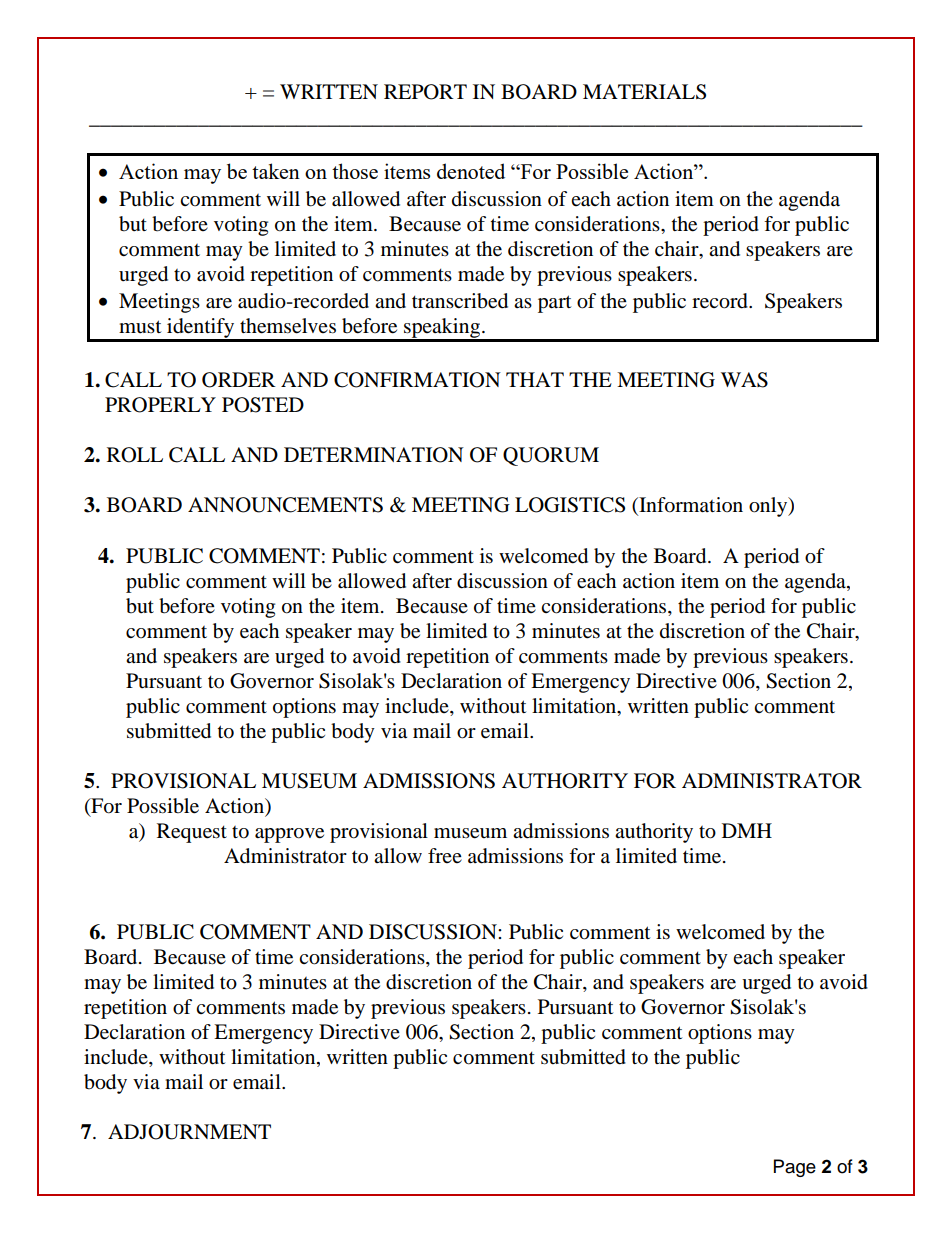 The height and width of the screenshot is (1233, 952). I want to click on Request, so click(192, 833).
